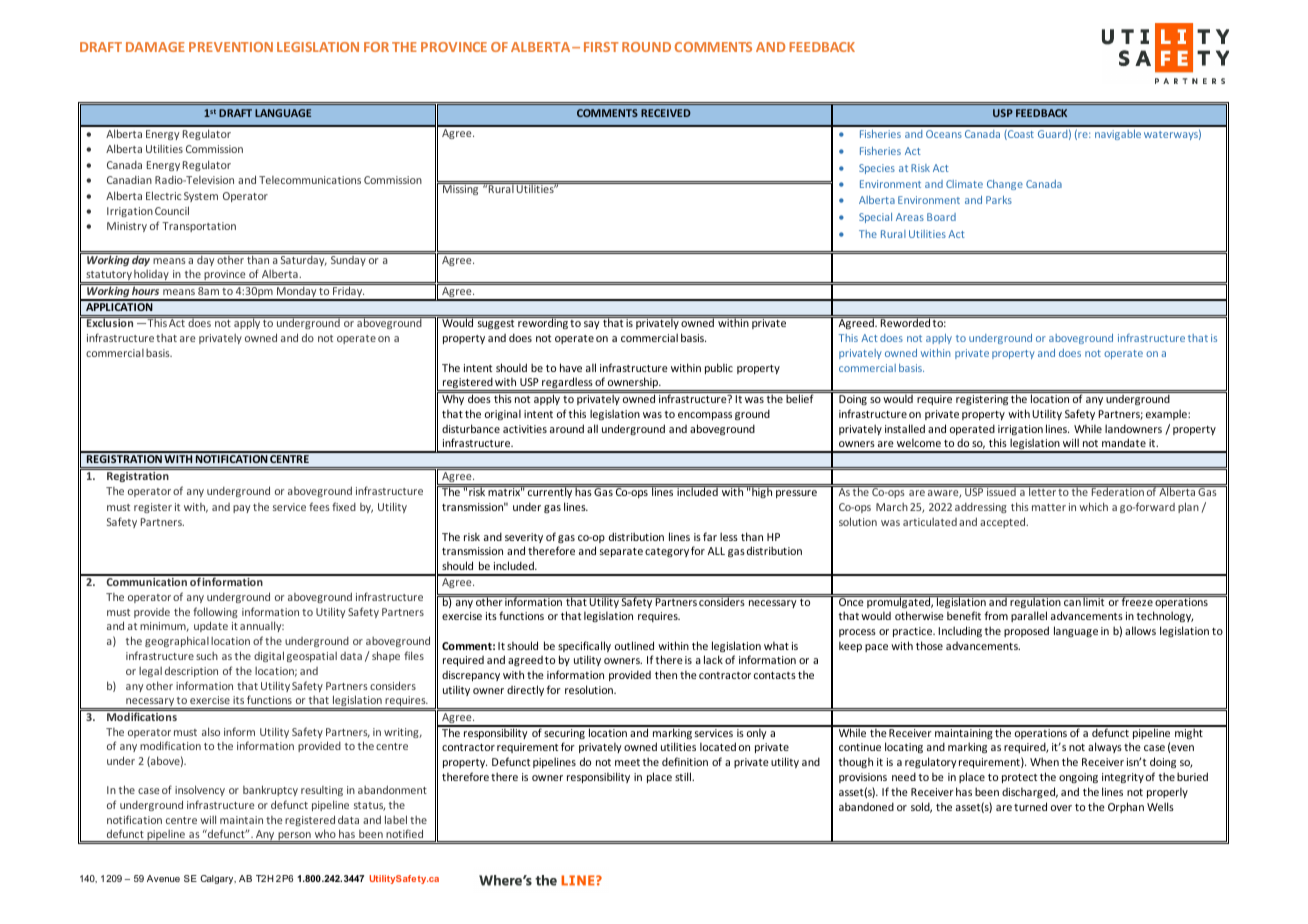 This document has width=1308, height=924. What do you see at coordinates (241, 509) in the document?
I see `pay` at bounding box center [241, 509].
